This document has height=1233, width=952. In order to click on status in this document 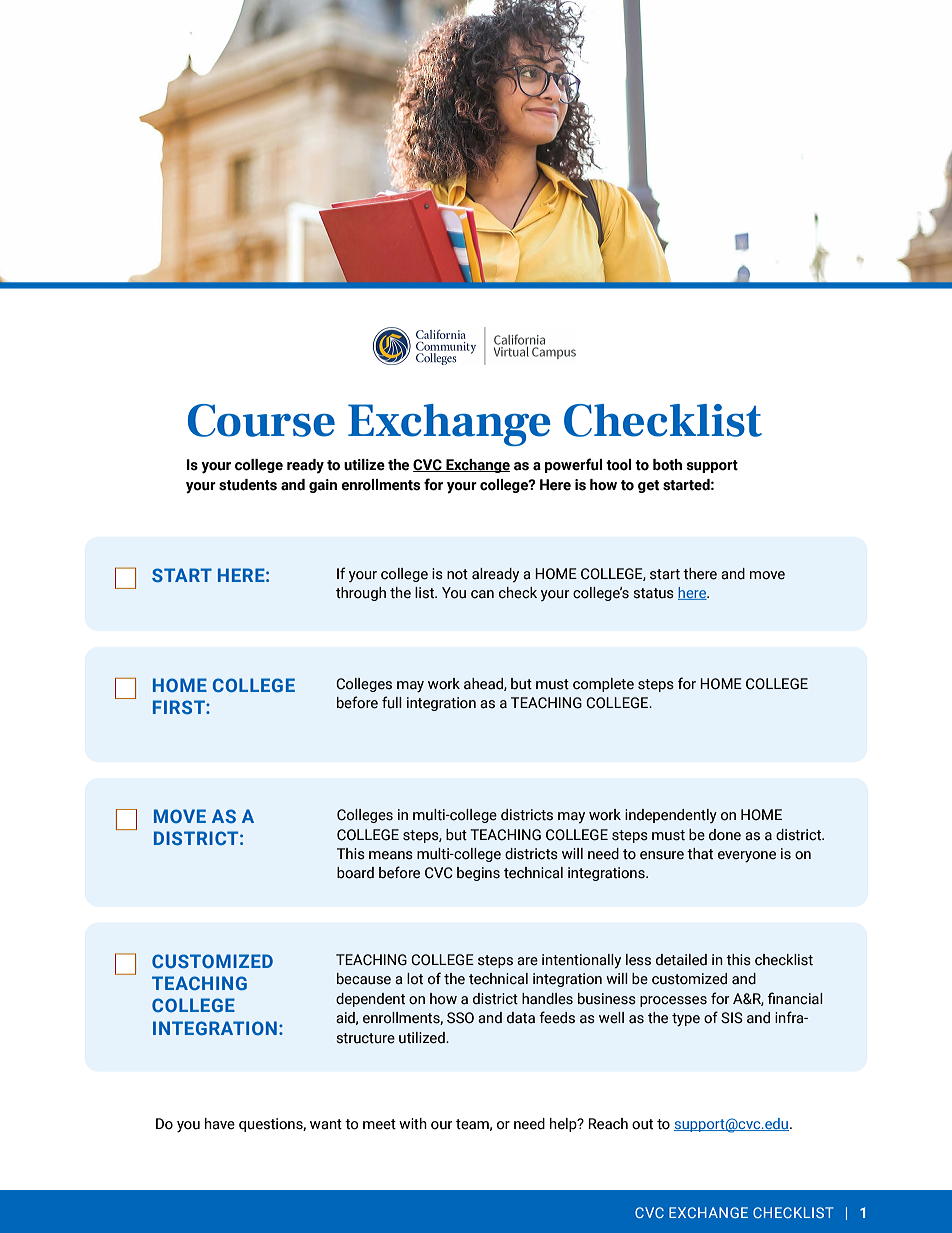, I will do `click(653, 593)`.
